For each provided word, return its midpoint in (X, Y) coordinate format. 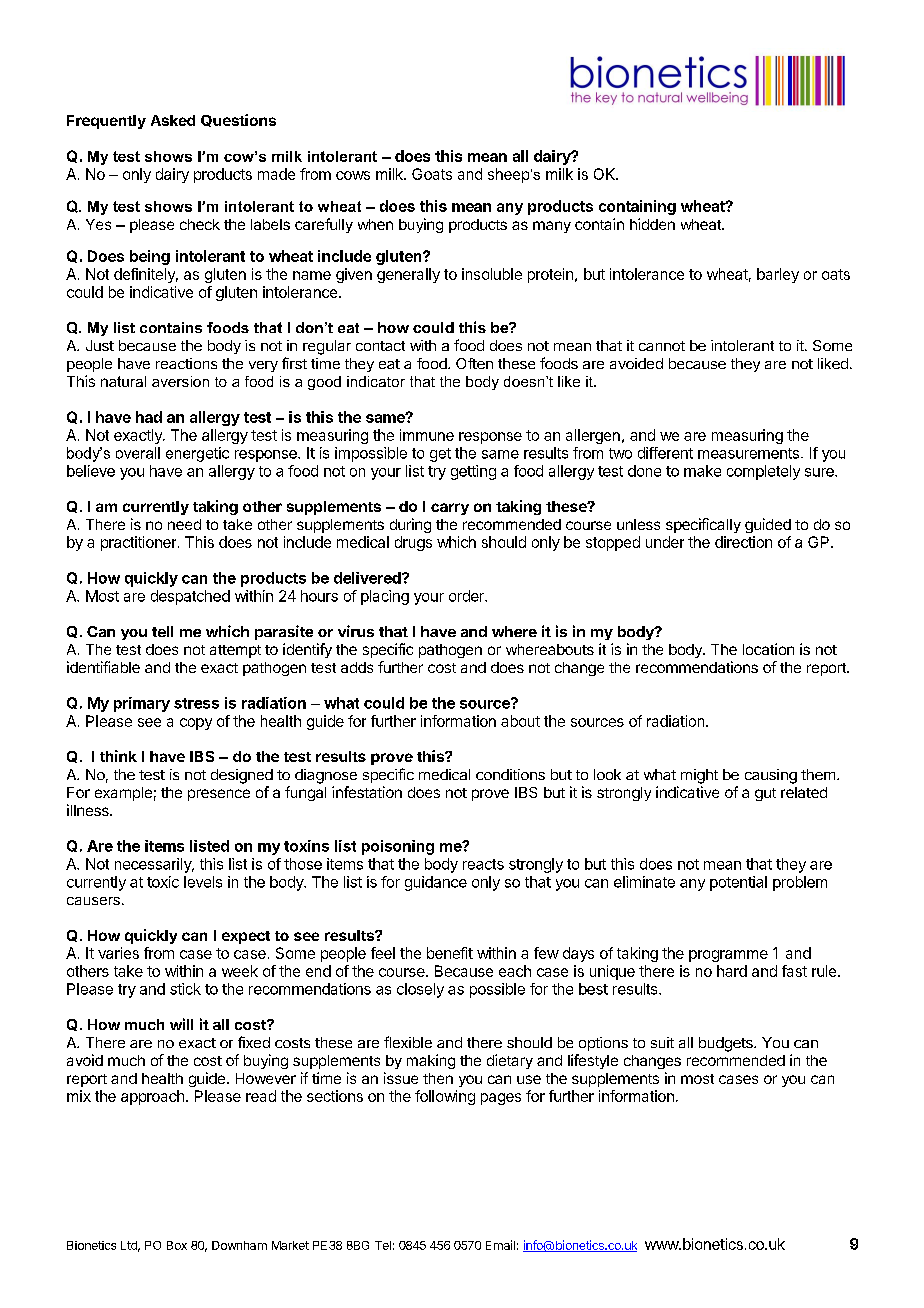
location (768, 649)
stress (196, 703)
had (149, 417)
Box (177, 1245)
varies (118, 953)
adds (357, 667)
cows (353, 175)
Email (500, 1245)
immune (427, 435)
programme (728, 956)
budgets (727, 1044)
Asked (173, 120)
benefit (450, 953)
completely (763, 472)
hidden (652, 224)
